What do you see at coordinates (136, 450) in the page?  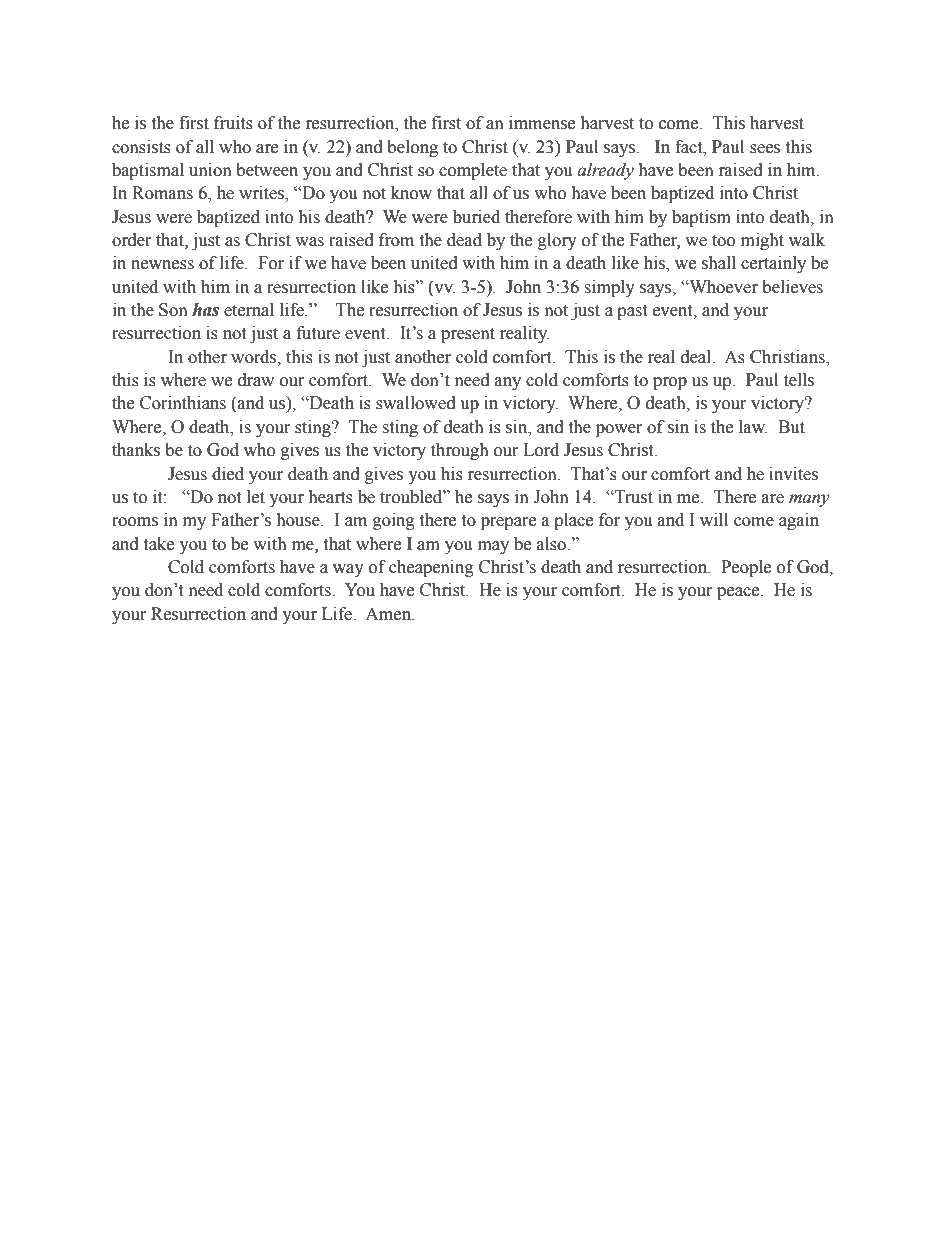 I see `thanks` at bounding box center [136, 450].
